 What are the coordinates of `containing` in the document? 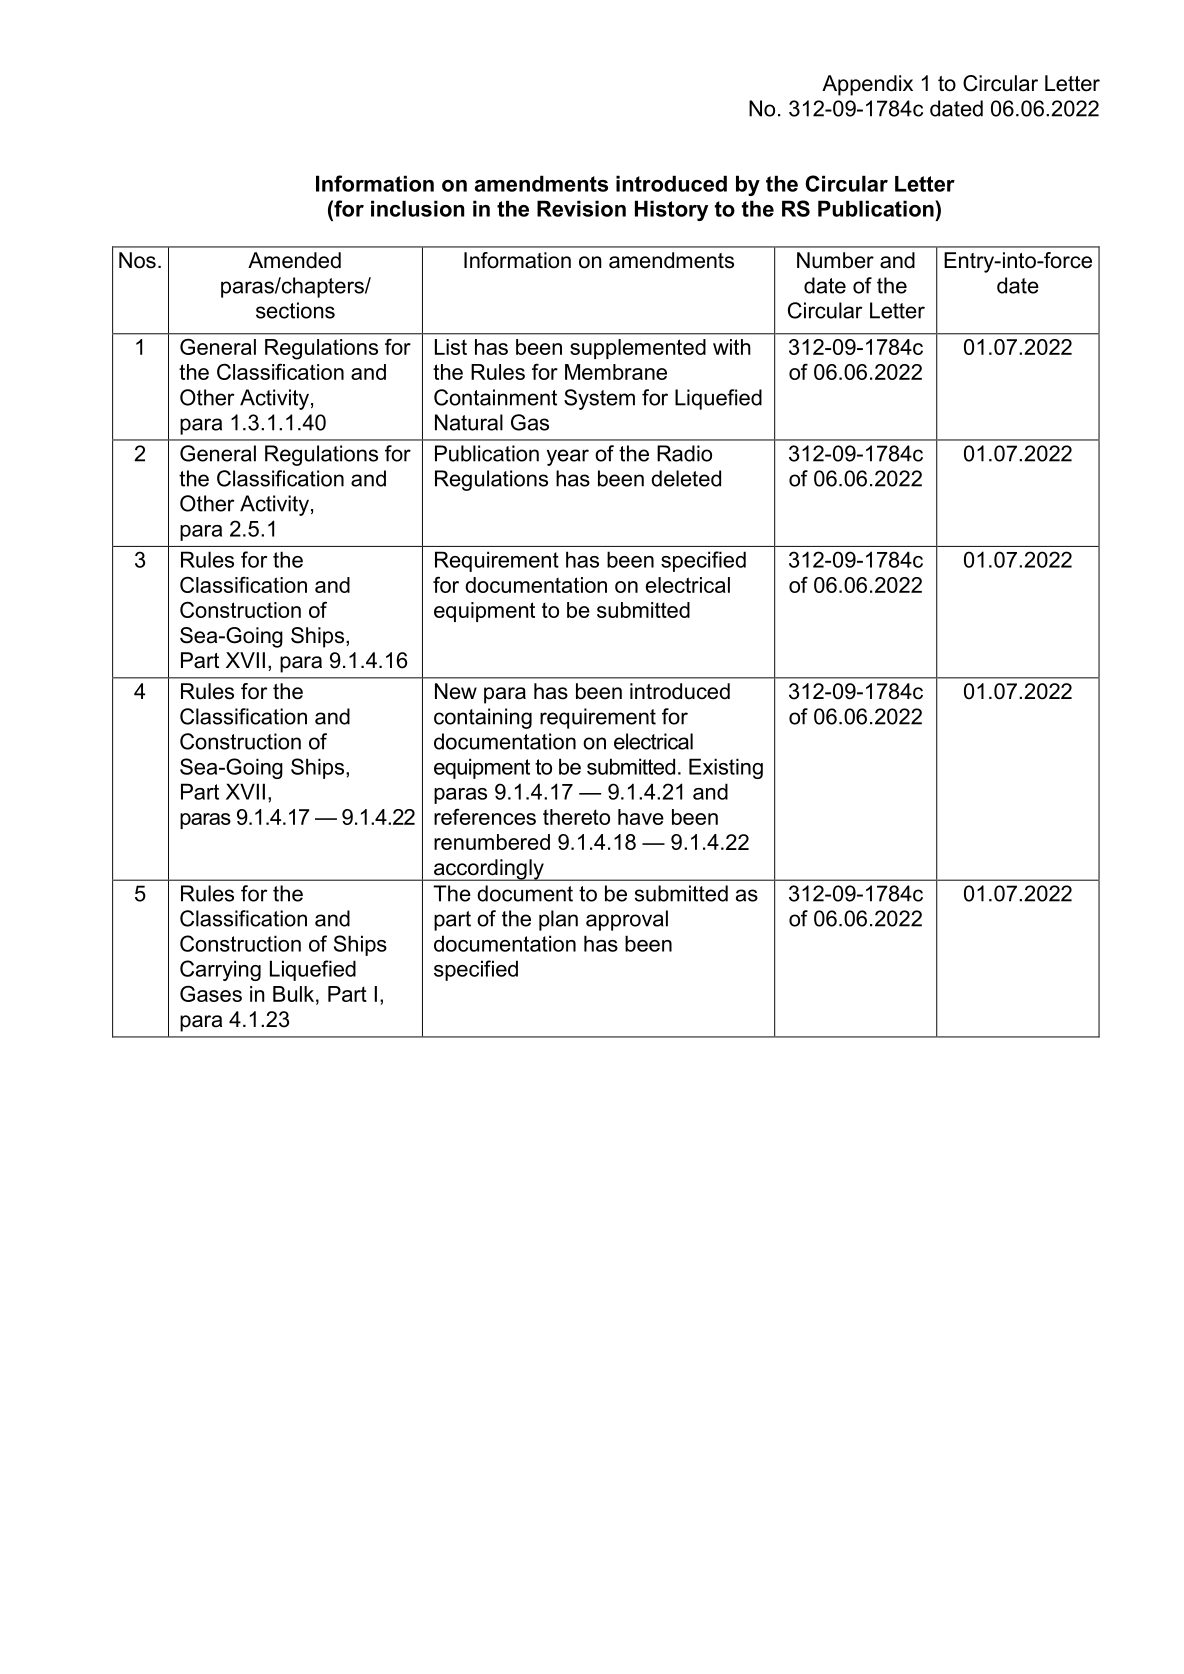 It's located at (483, 718).
